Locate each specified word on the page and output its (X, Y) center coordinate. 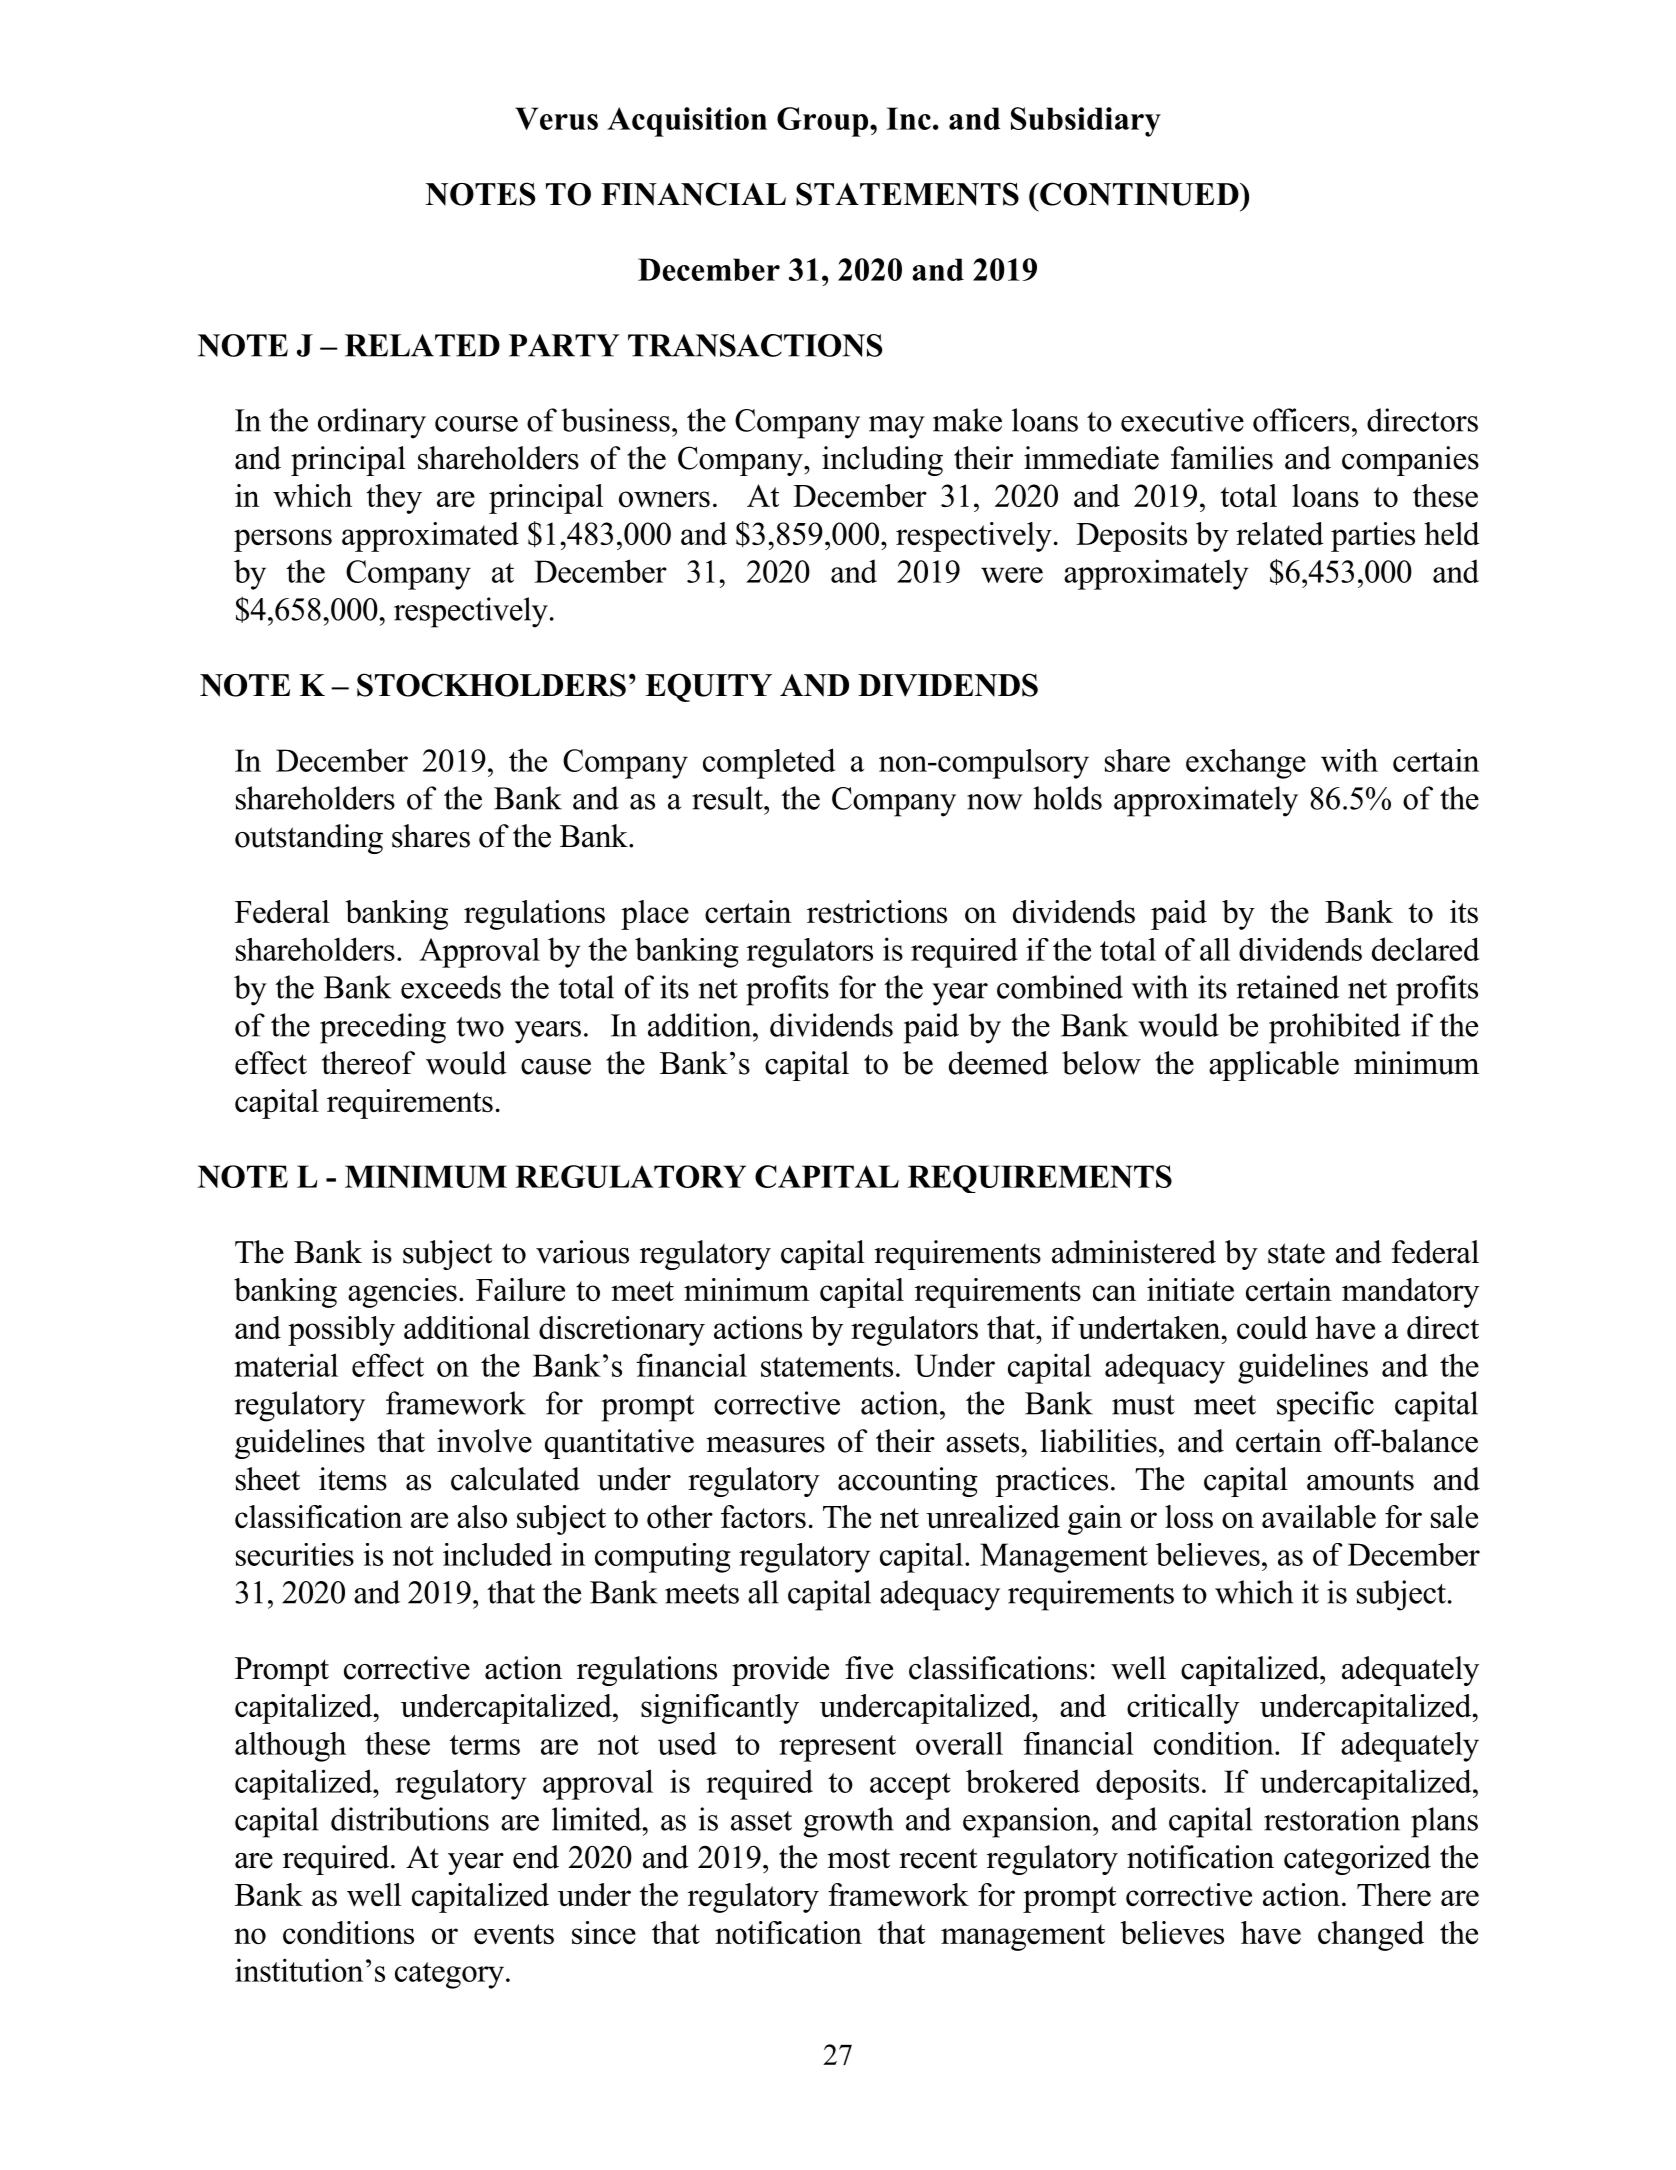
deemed (998, 1063)
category (449, 1975)
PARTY (564, 345)
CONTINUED (1139, 194)
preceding (383, 1028)
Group (824, 122)
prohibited (1335, 1028)
